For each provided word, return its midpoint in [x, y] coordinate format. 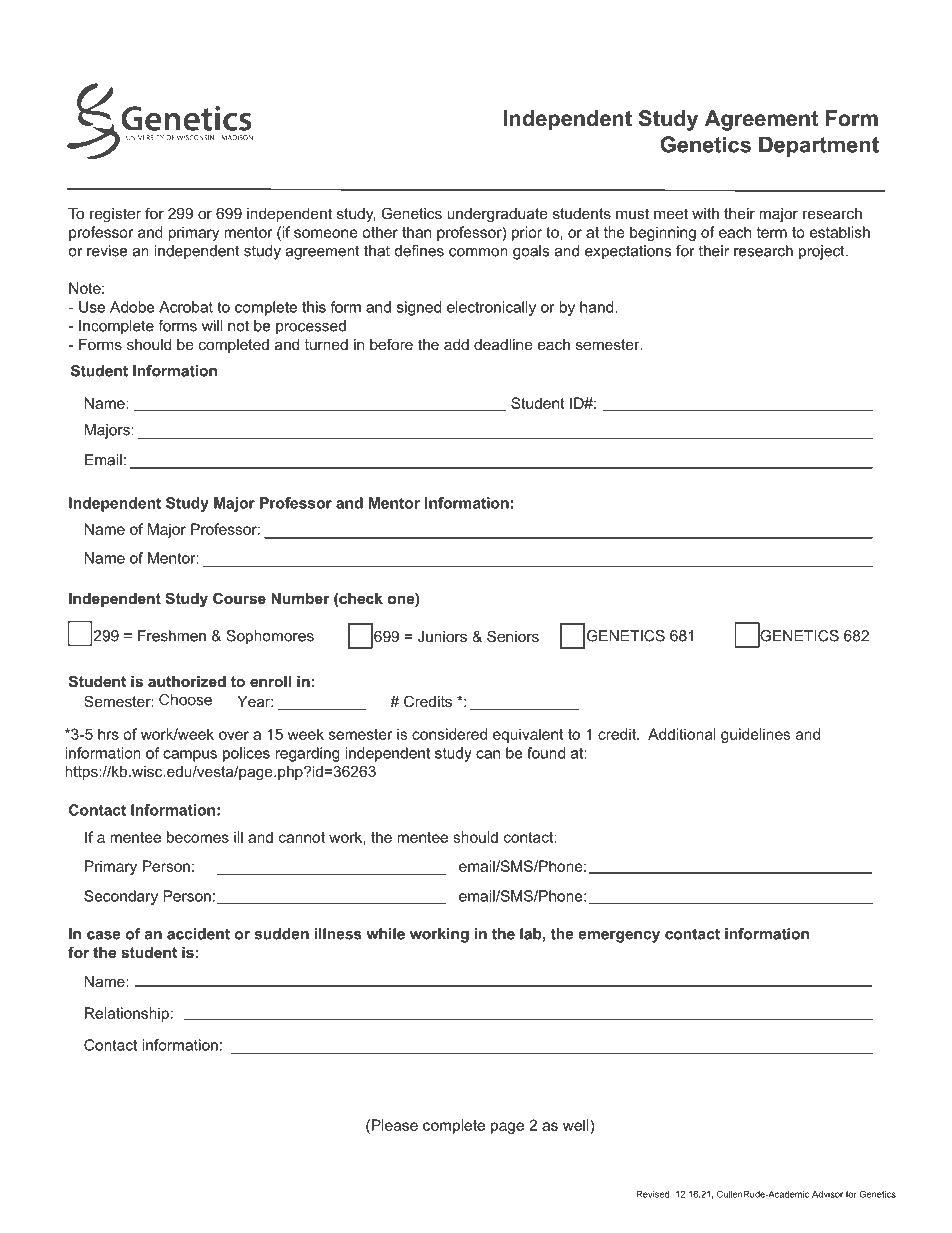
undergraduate [497, 215]
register [115, 215]
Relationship [127, 1014]
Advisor [827, 1194]
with [705, 213]
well [577, 1125]
